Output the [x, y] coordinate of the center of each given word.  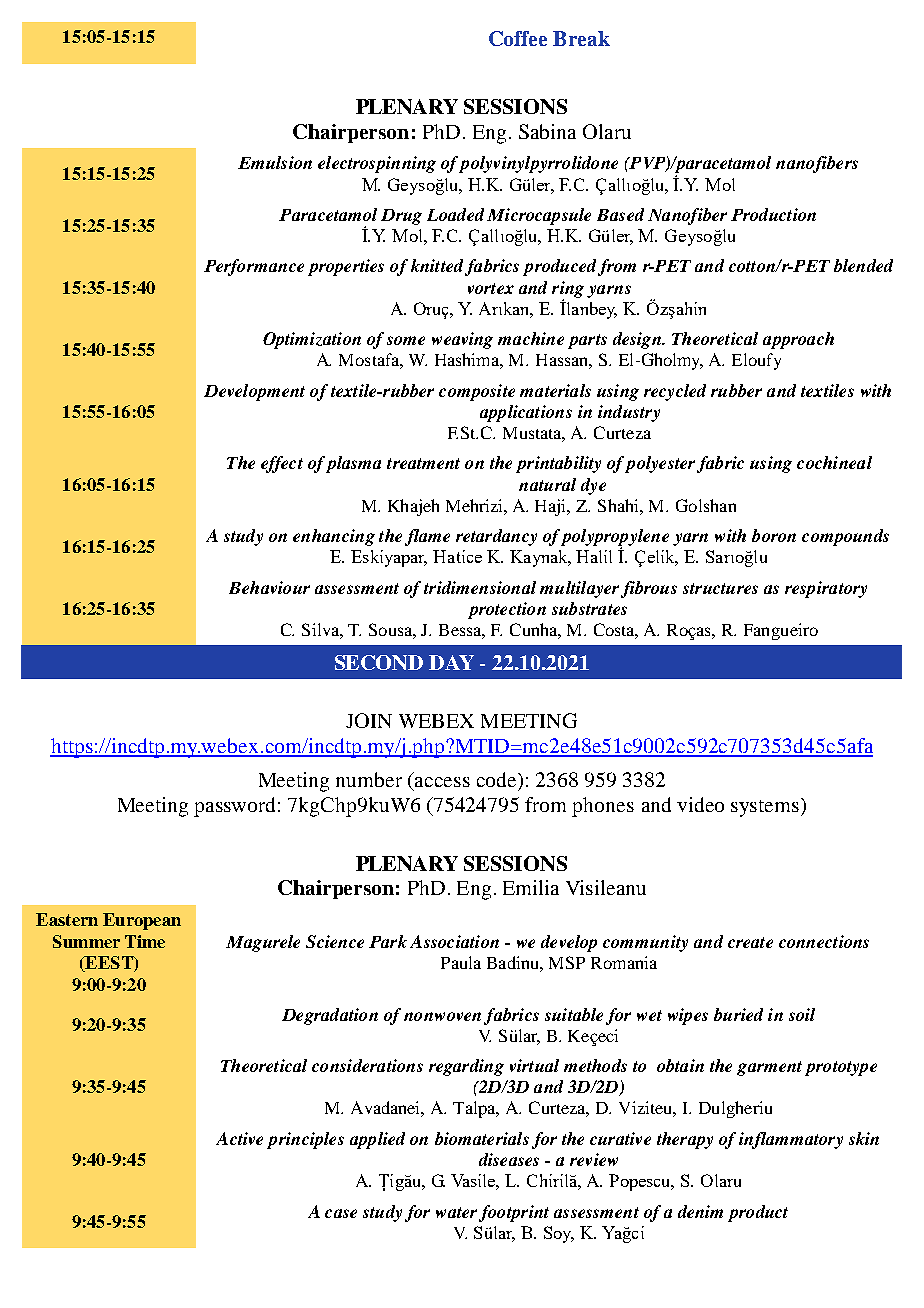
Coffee [518, 38]
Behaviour [269, 587]
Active [239, 1138]
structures [720, 588]
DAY [451, 662]
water [456, 1212]
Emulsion [275, 162]
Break [581, 38]
